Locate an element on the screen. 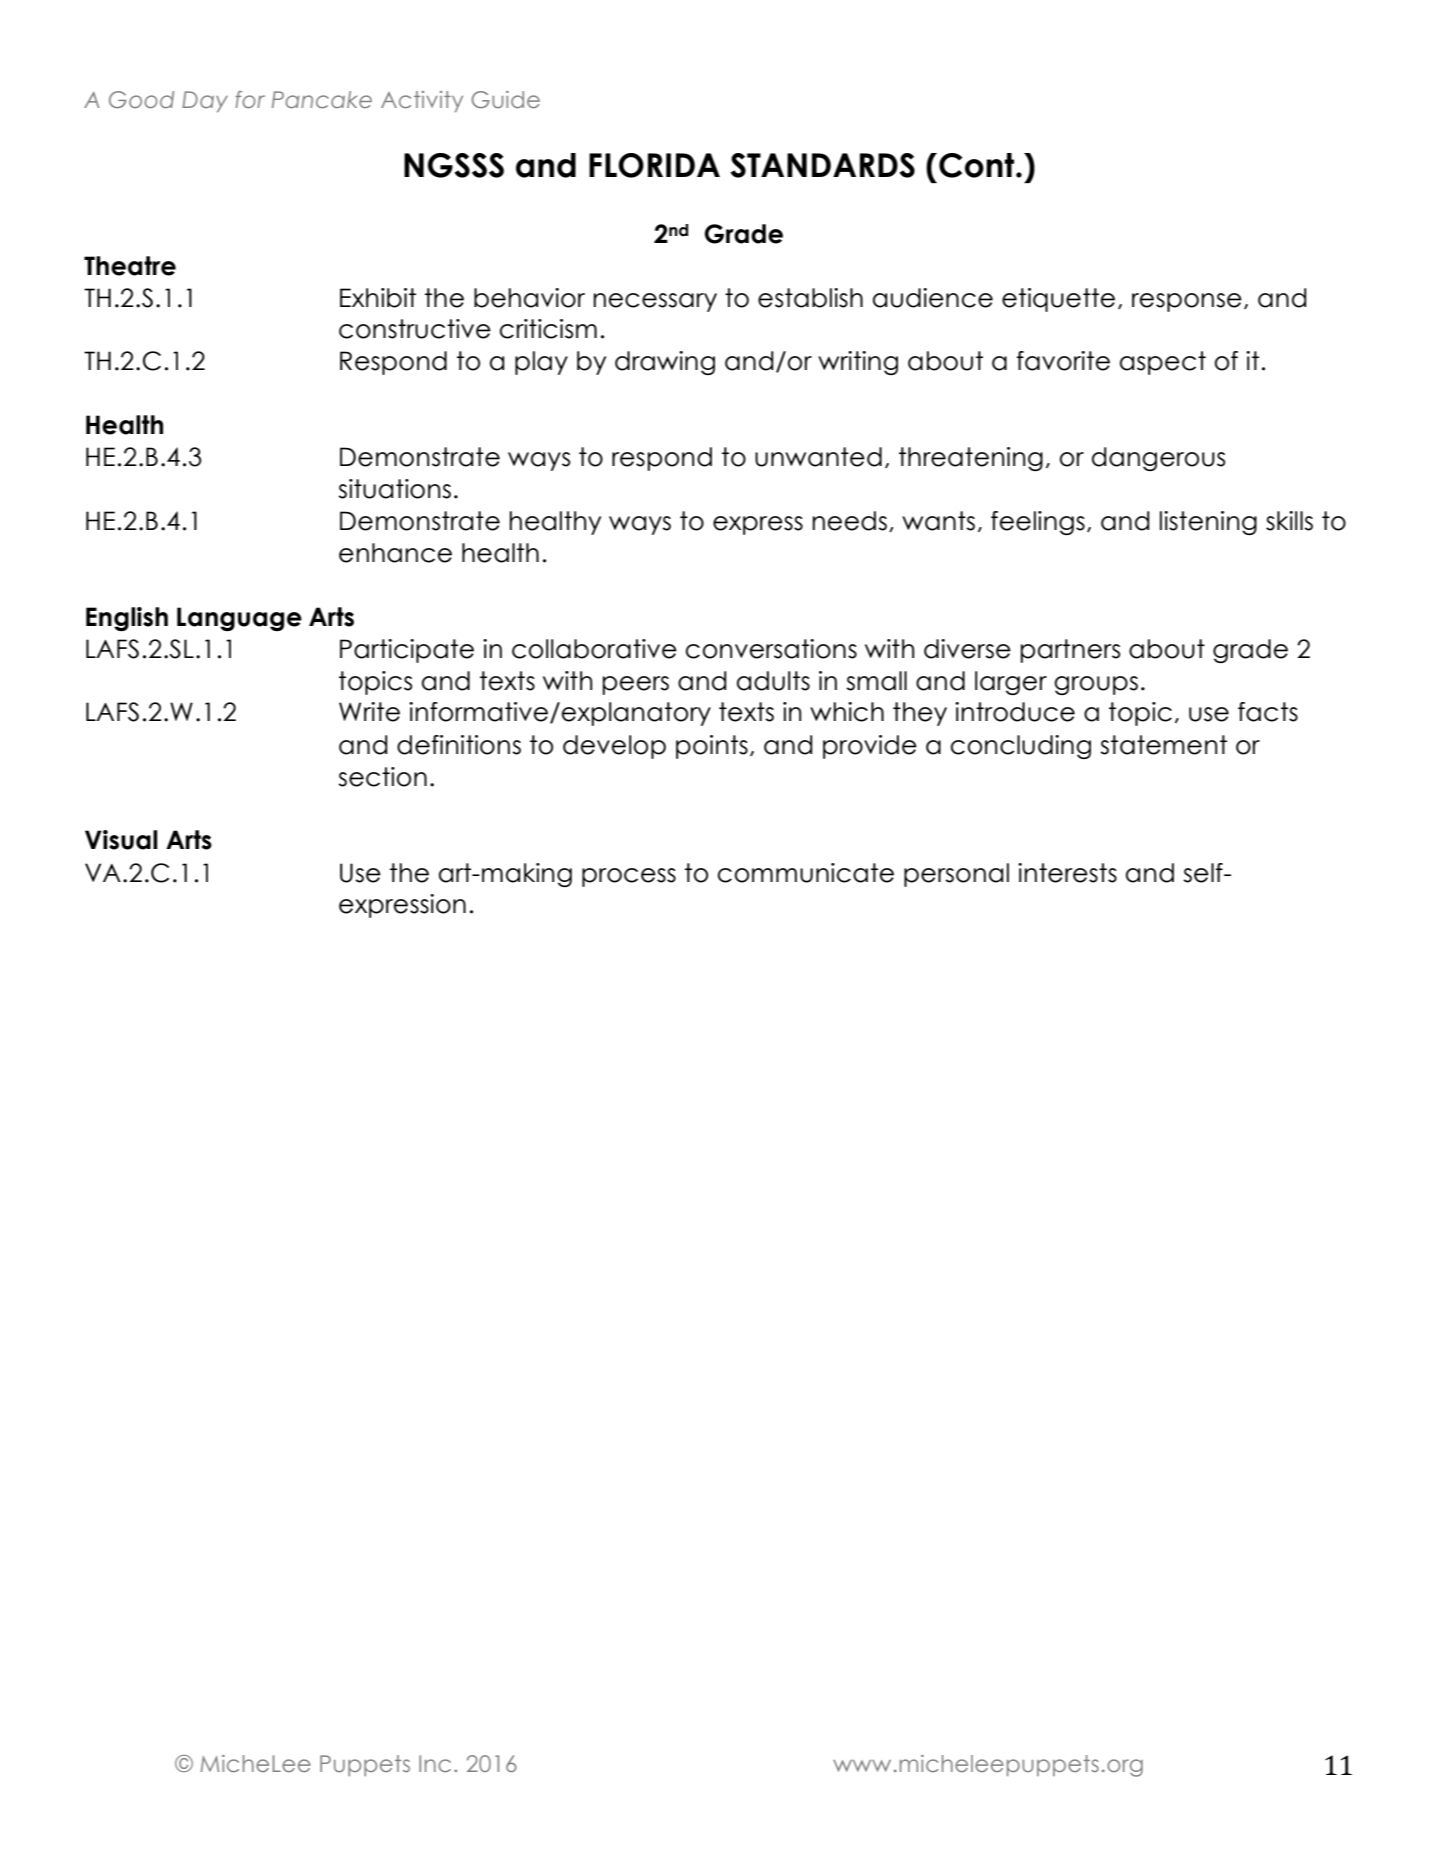 The width and height of the screenshot is (1439, 1862). FLORIDA is located at coordinates (654, 165).
